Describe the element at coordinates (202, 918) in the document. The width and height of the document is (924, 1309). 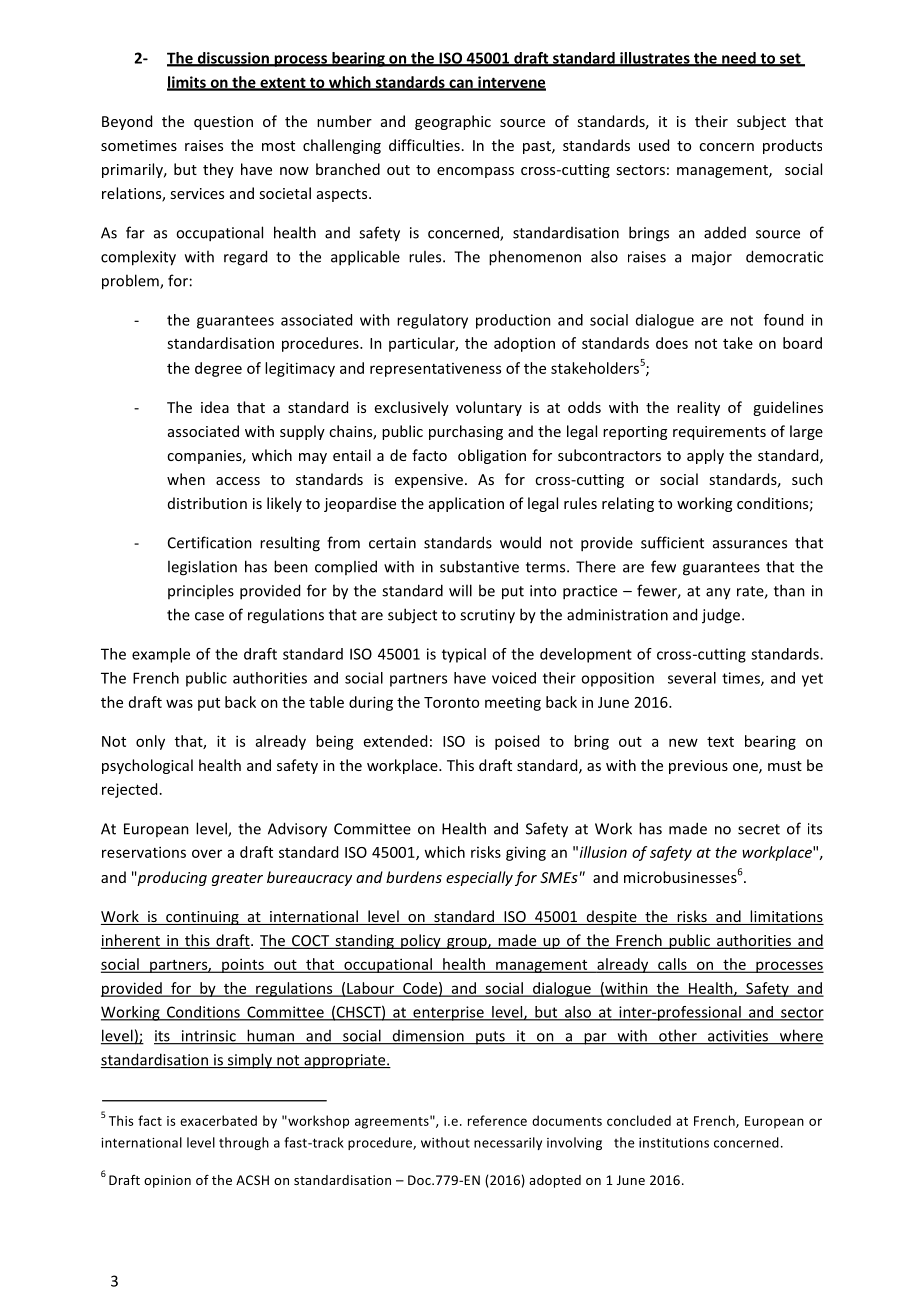
I see `continuing` at that location.
